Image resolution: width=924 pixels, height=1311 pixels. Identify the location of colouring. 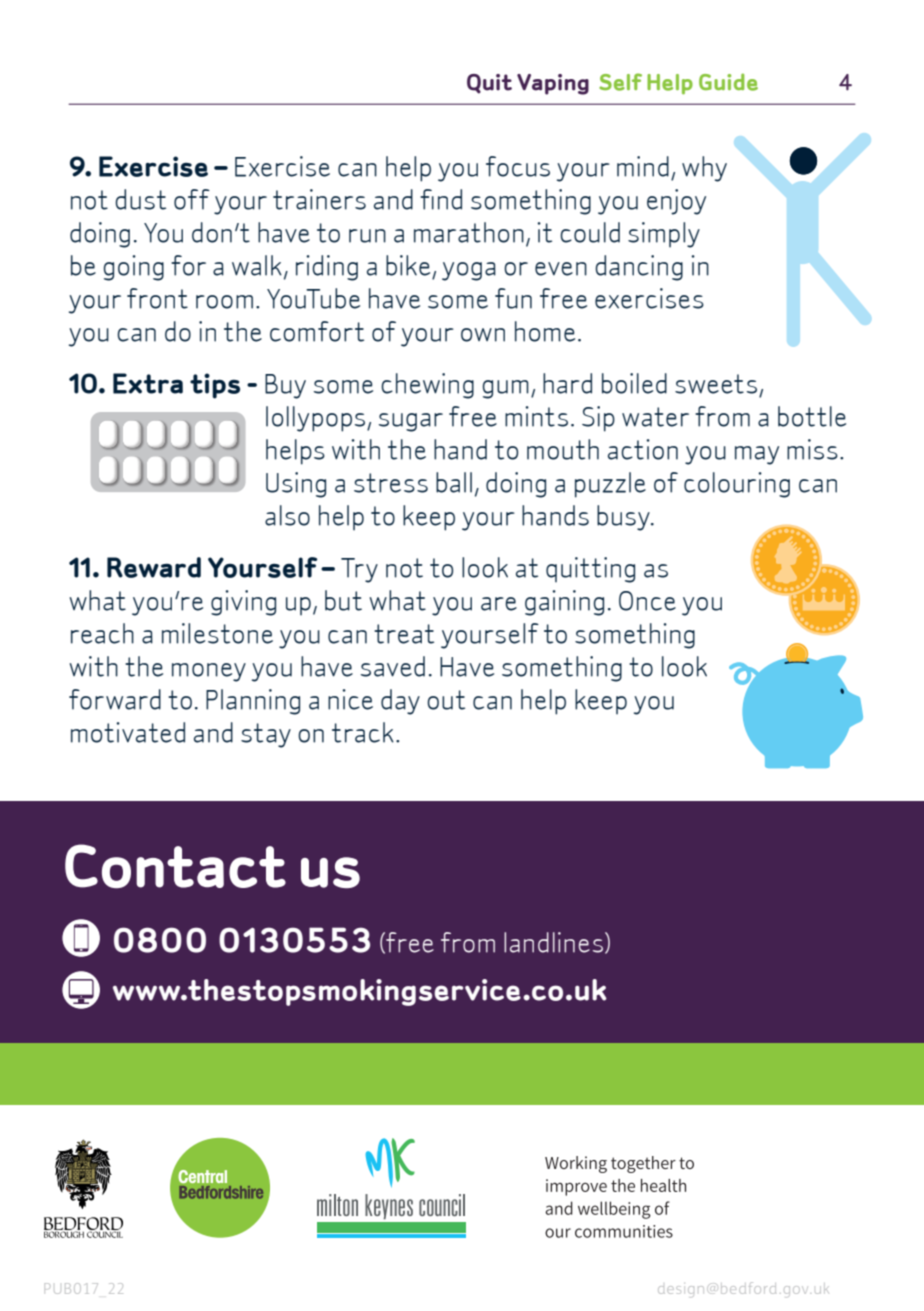
(737, 485).
